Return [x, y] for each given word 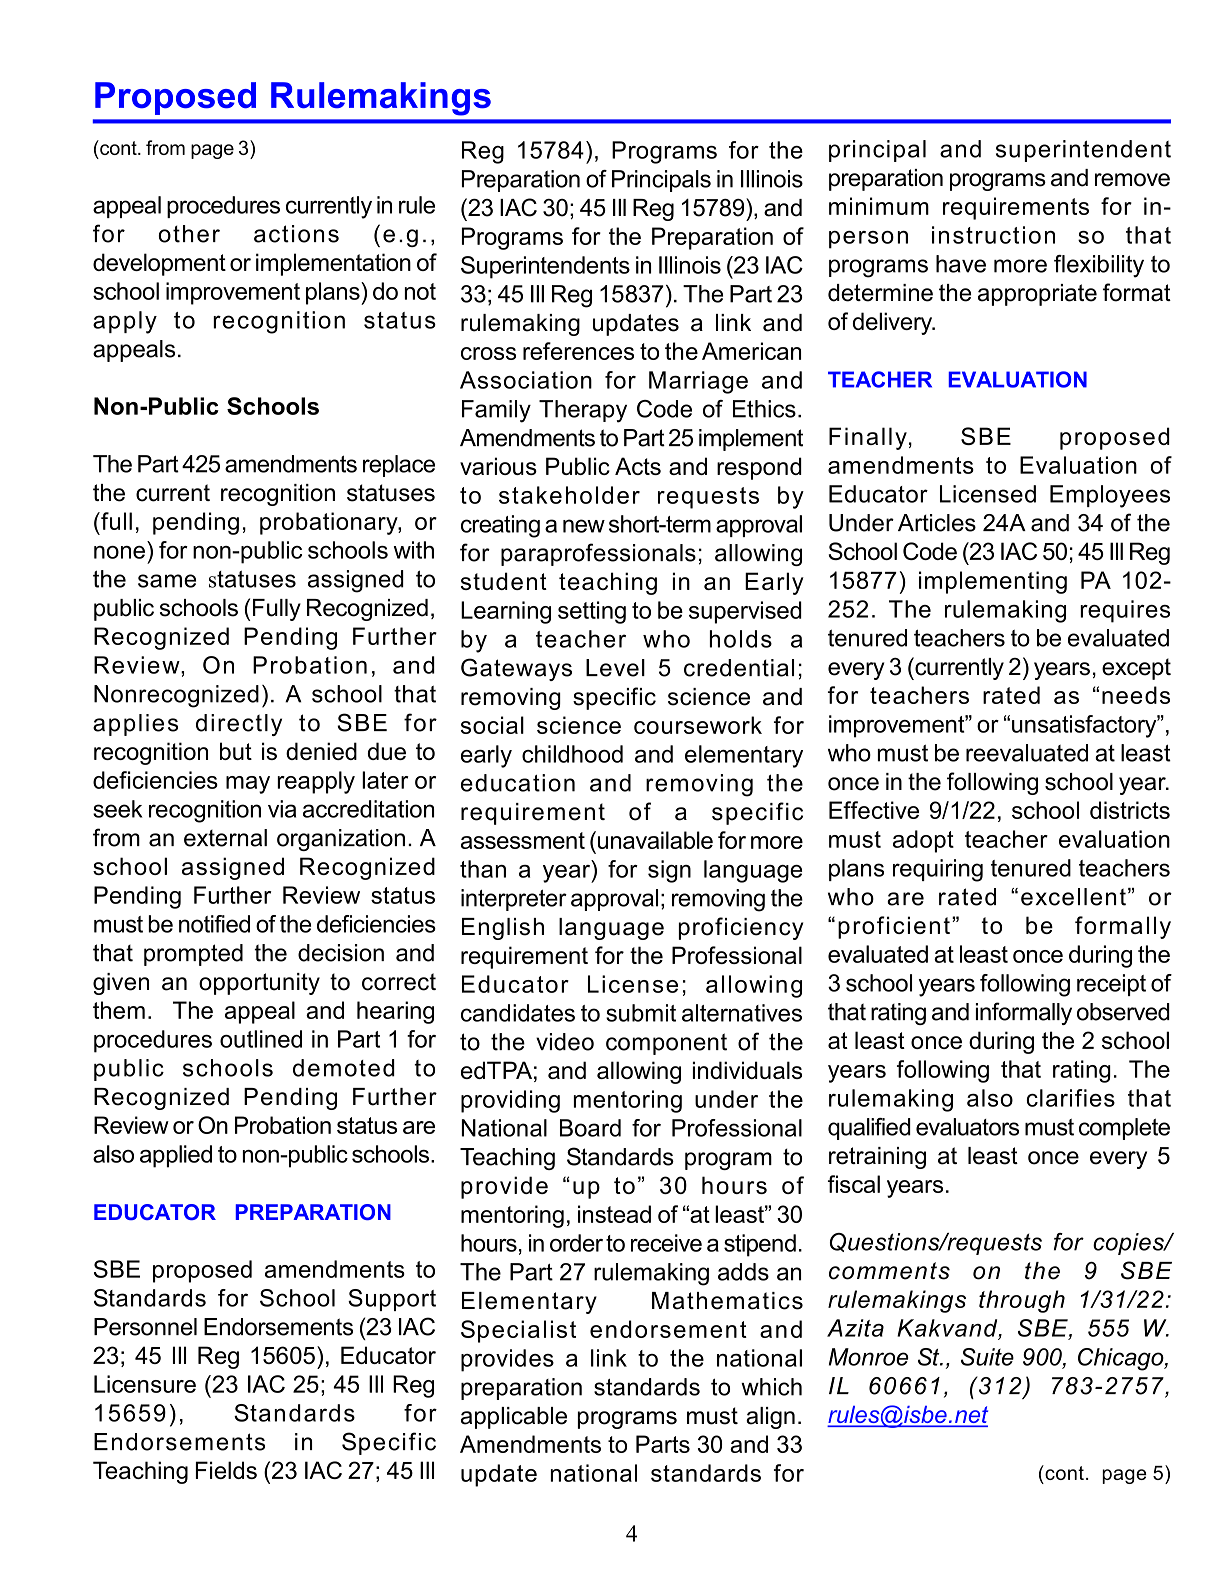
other [189, 234]
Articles [937, 523]
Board [590, 1128]
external [225, 838]
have [961, 264]
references [578, 351]
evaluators [967, 1127]
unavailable [654, 840]
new [584, 526]
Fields [226, 1470]
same [167, 581]
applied [176, 1156]
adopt [923, 841]
